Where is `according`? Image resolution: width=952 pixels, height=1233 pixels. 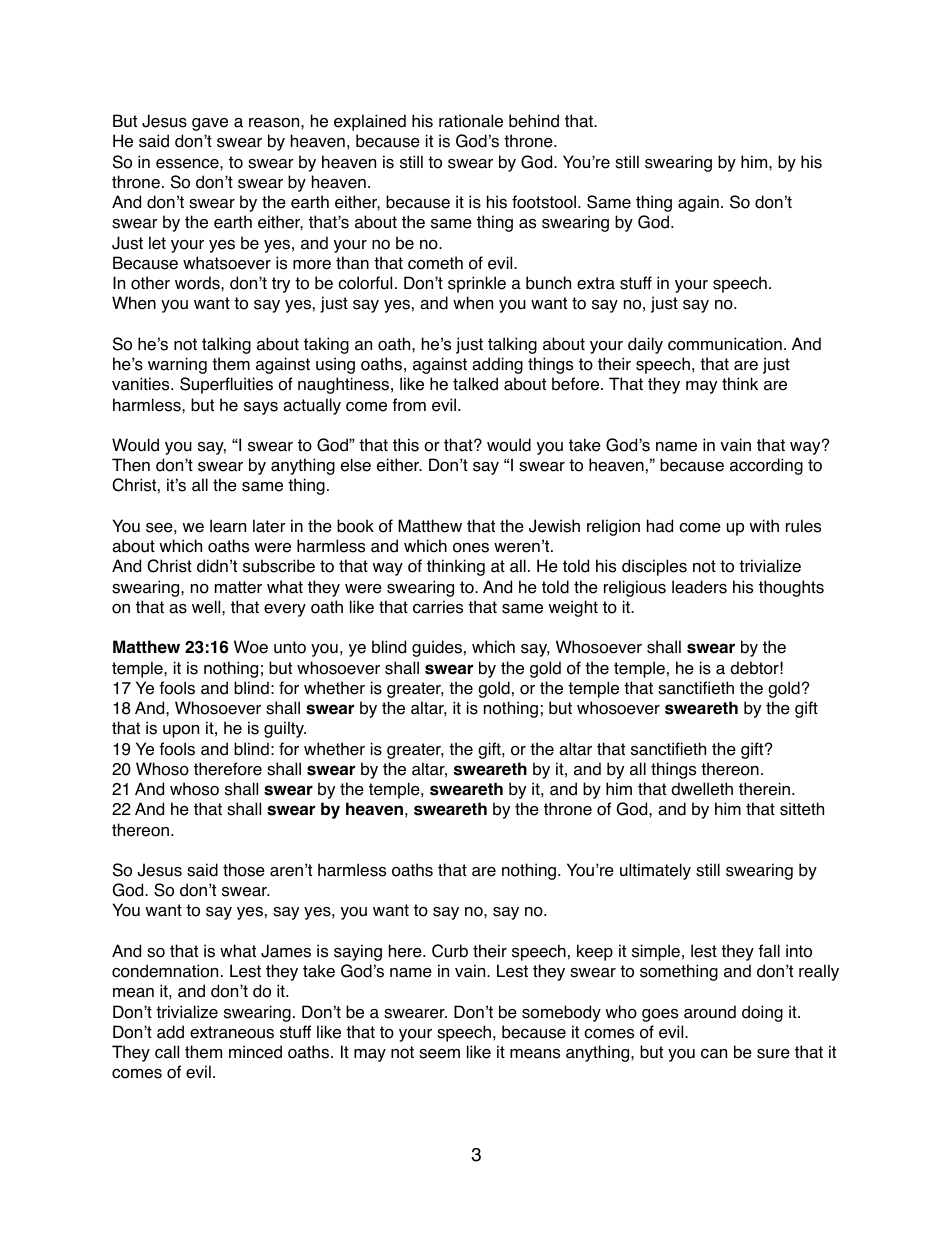 according is located at coordinates (766, 466).
